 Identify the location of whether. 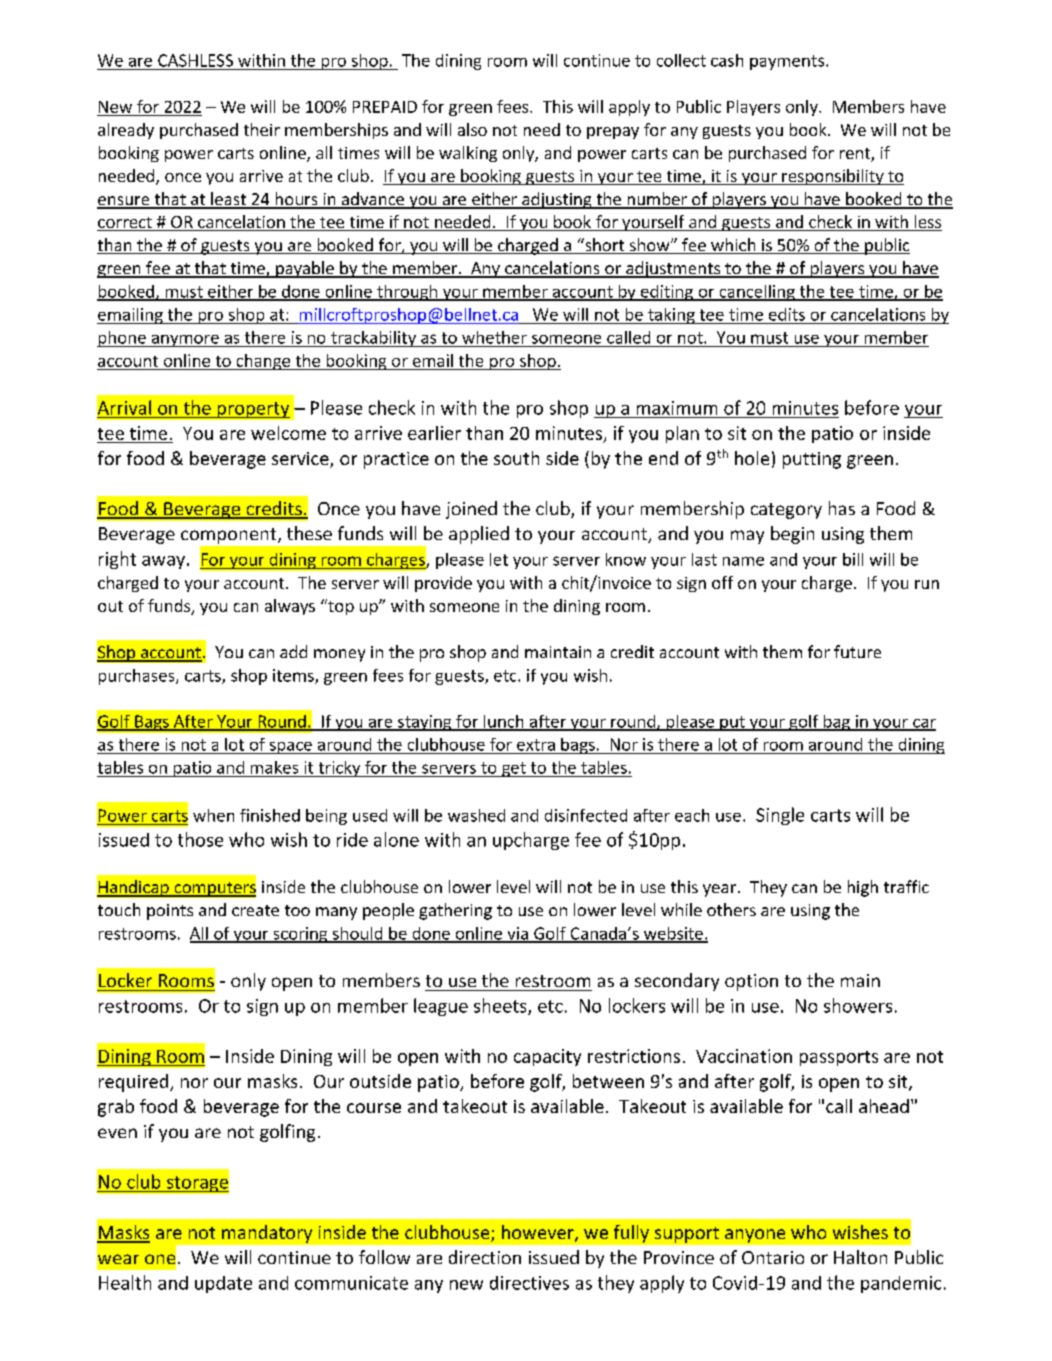
(494, 337).
